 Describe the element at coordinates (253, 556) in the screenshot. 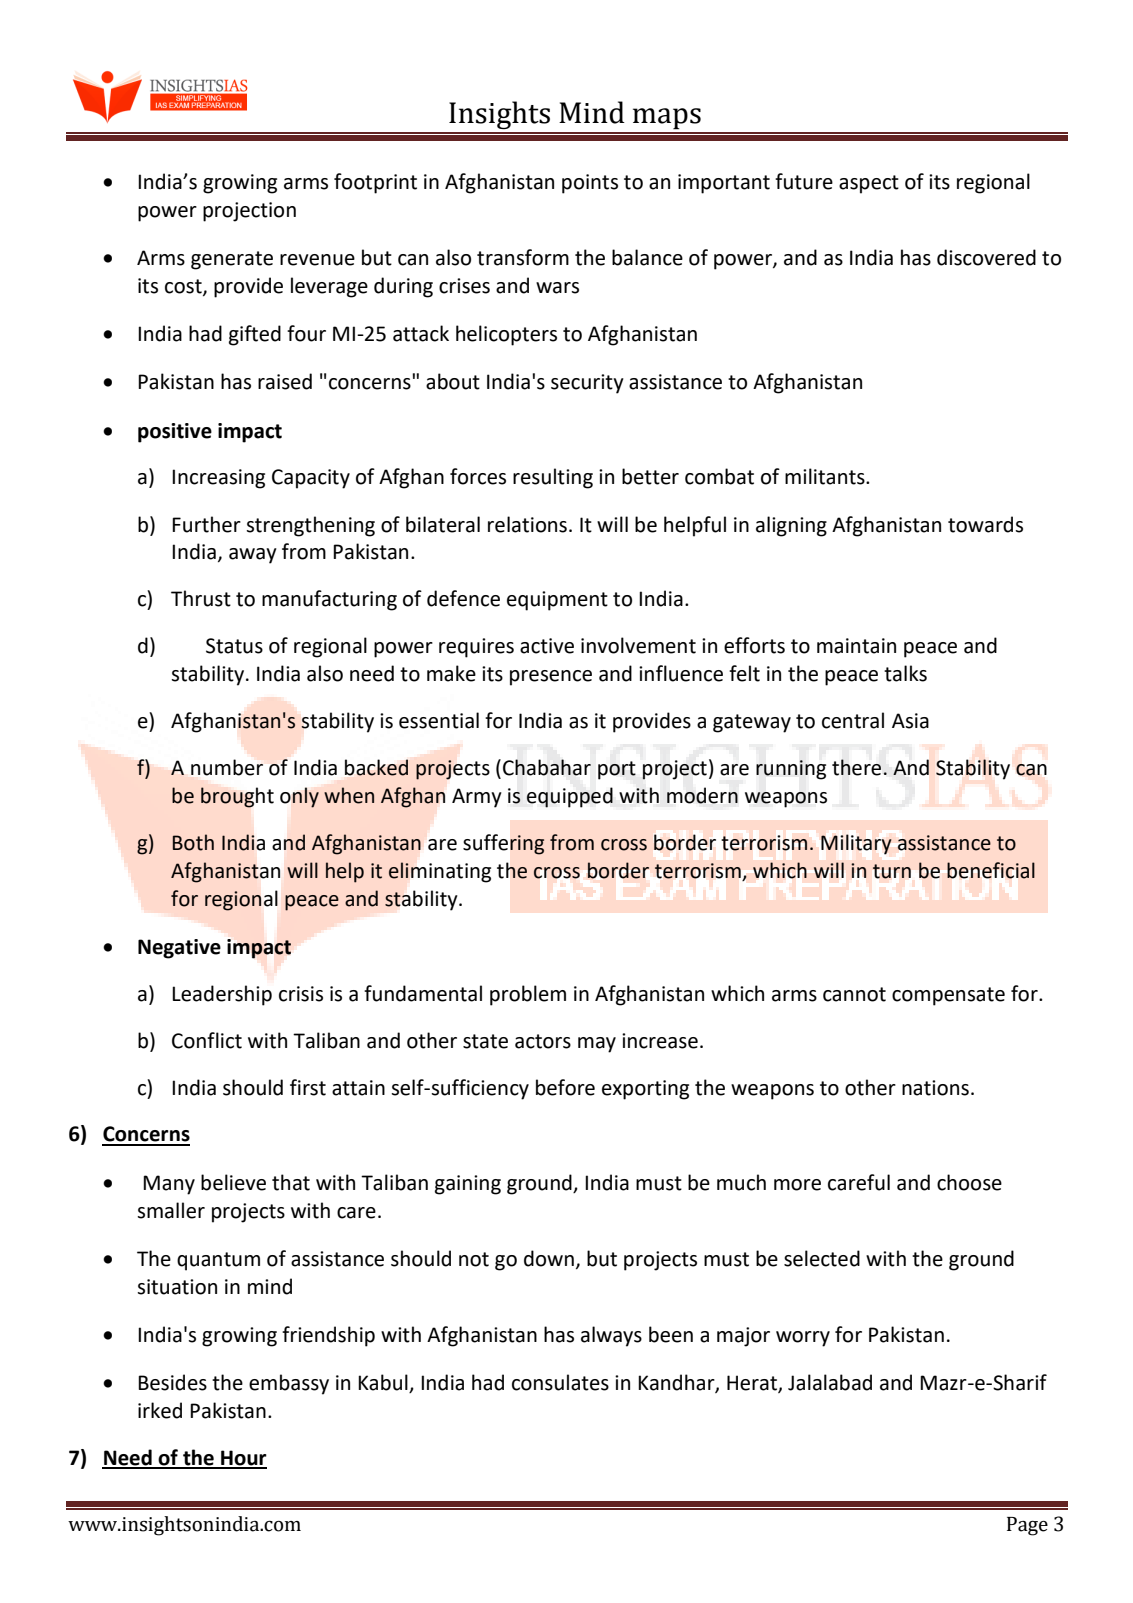

I see `away` at that location.
